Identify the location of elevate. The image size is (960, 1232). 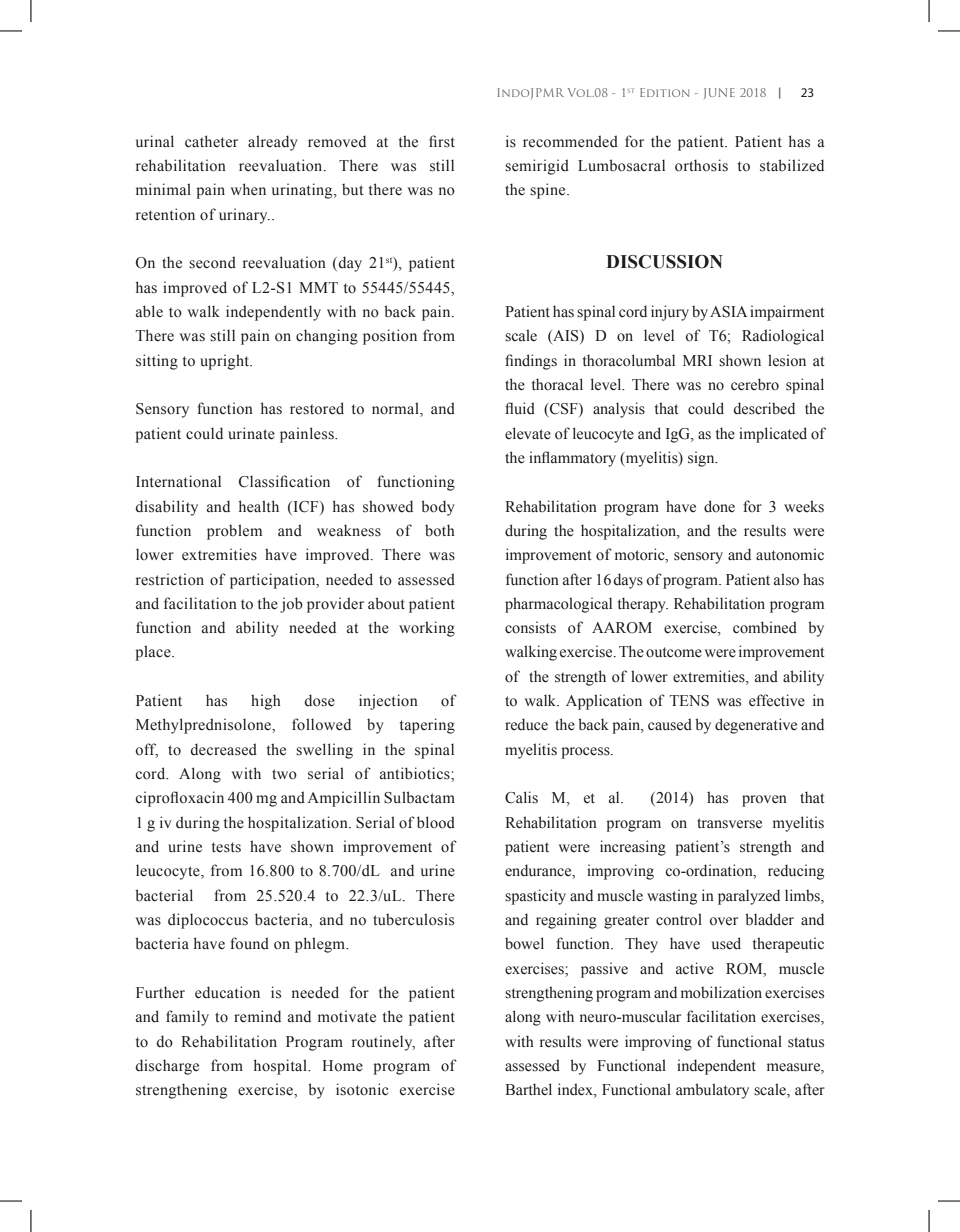
(528, 433).
